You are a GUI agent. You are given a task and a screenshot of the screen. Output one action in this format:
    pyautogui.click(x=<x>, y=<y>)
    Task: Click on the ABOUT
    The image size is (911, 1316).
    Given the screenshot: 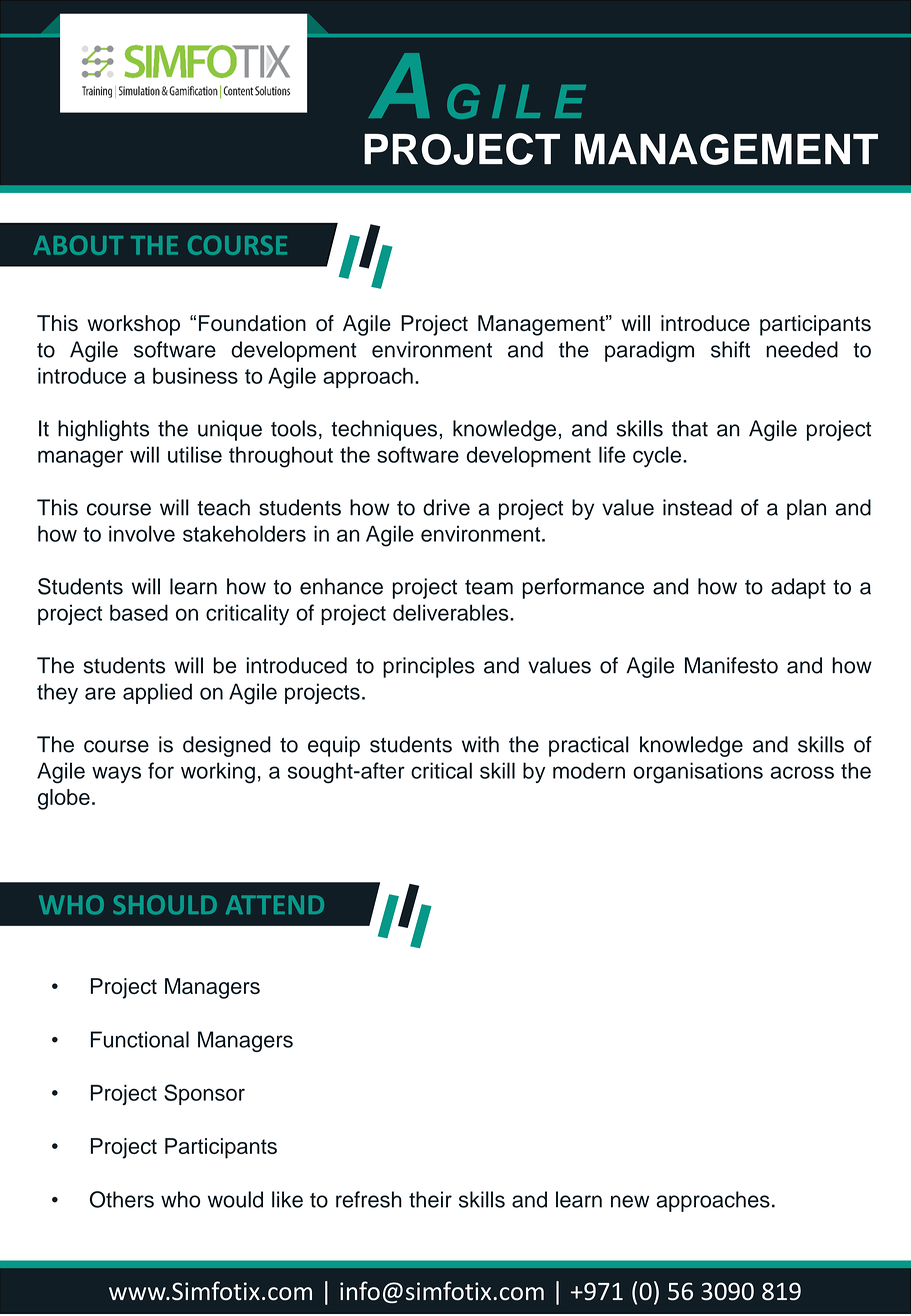 What is the action you would take?
    pyautogui.click(x=78, y=245)
